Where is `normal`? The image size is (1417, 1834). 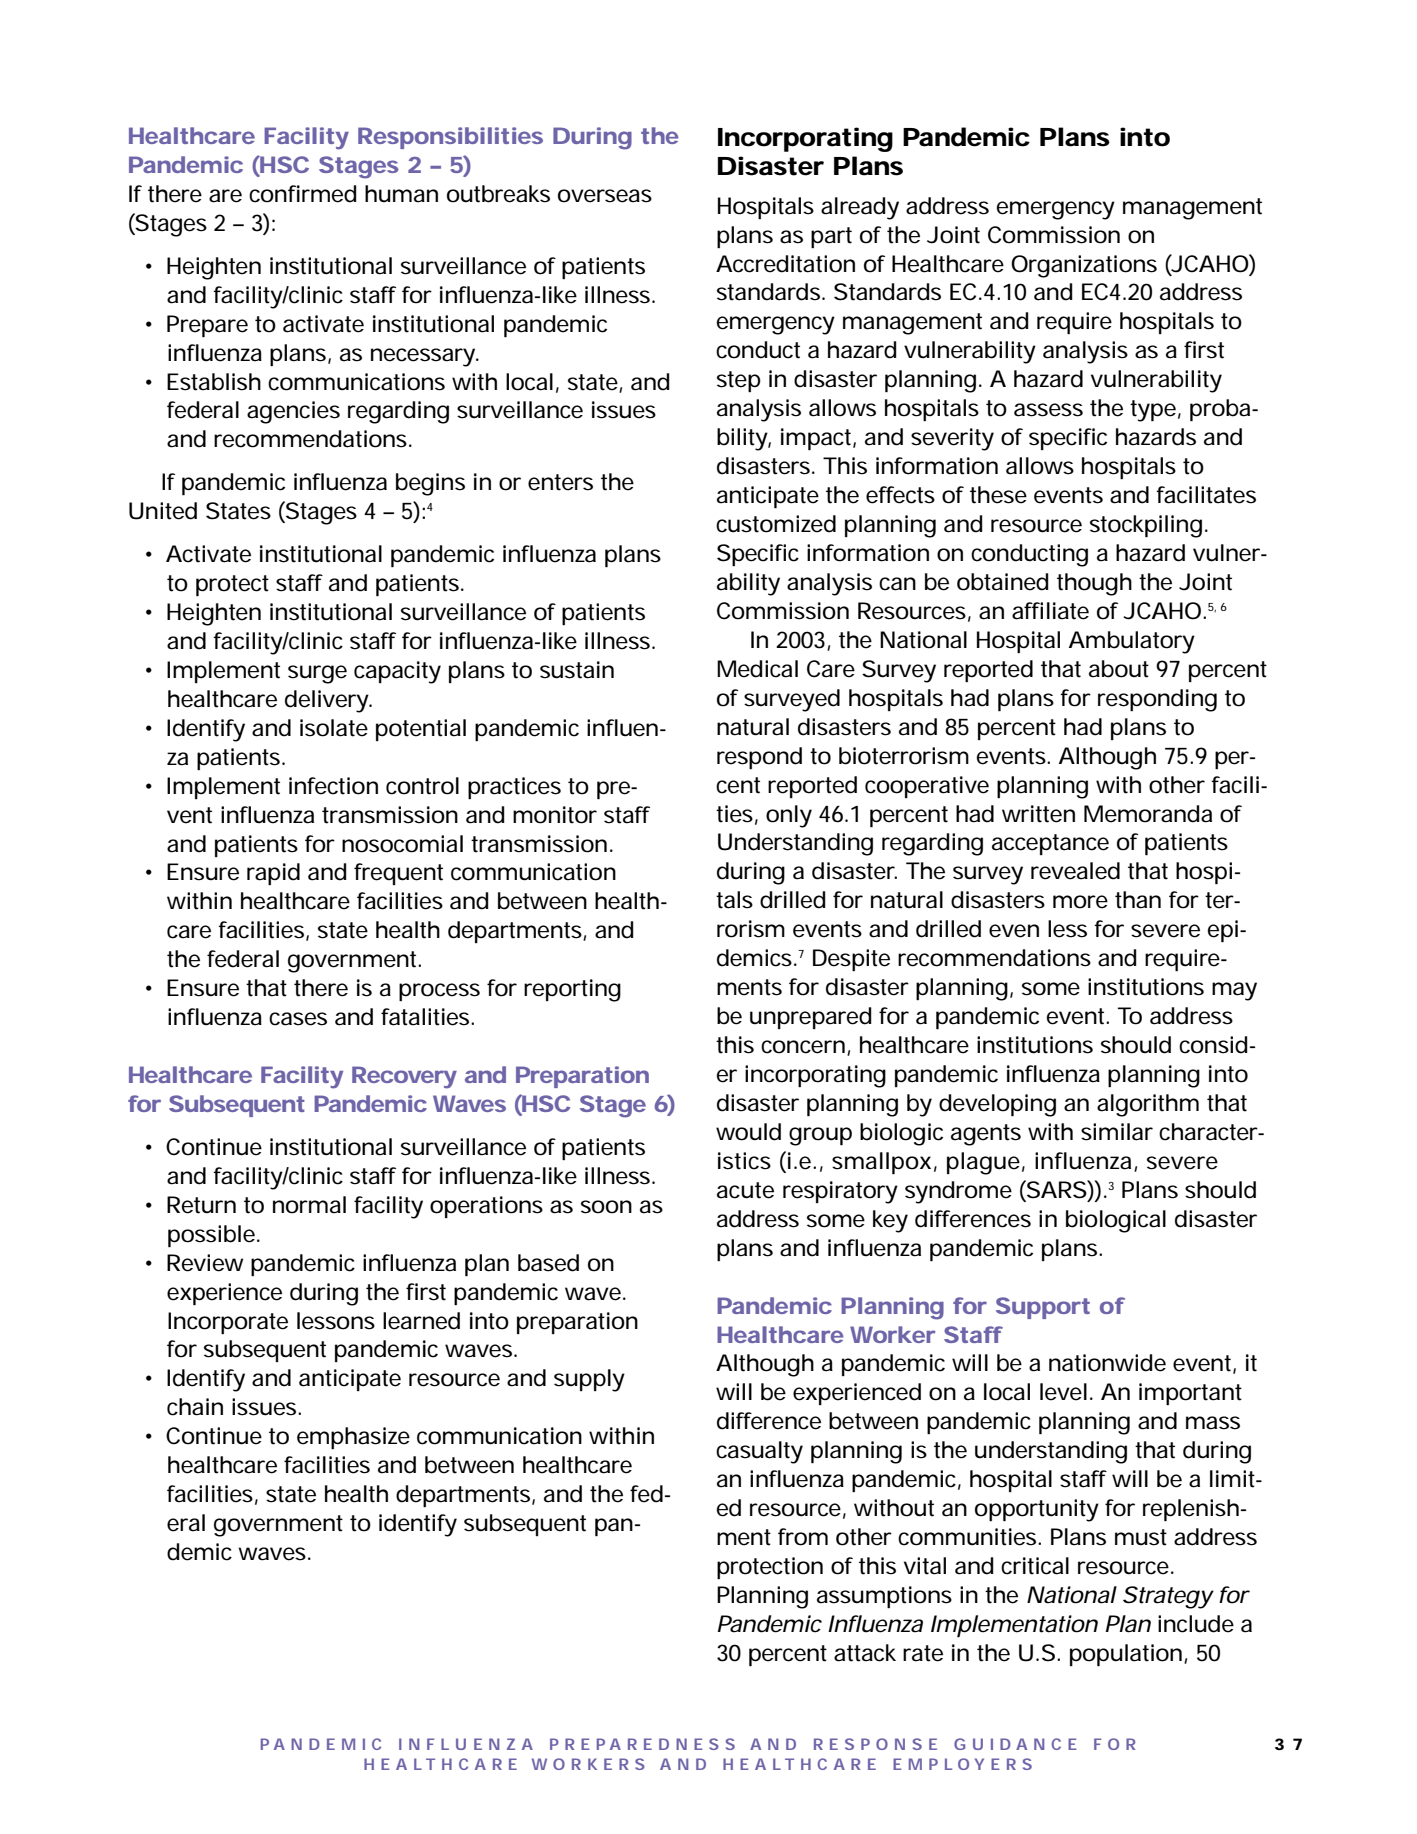
normal is located at coordinates (309, 1205).
